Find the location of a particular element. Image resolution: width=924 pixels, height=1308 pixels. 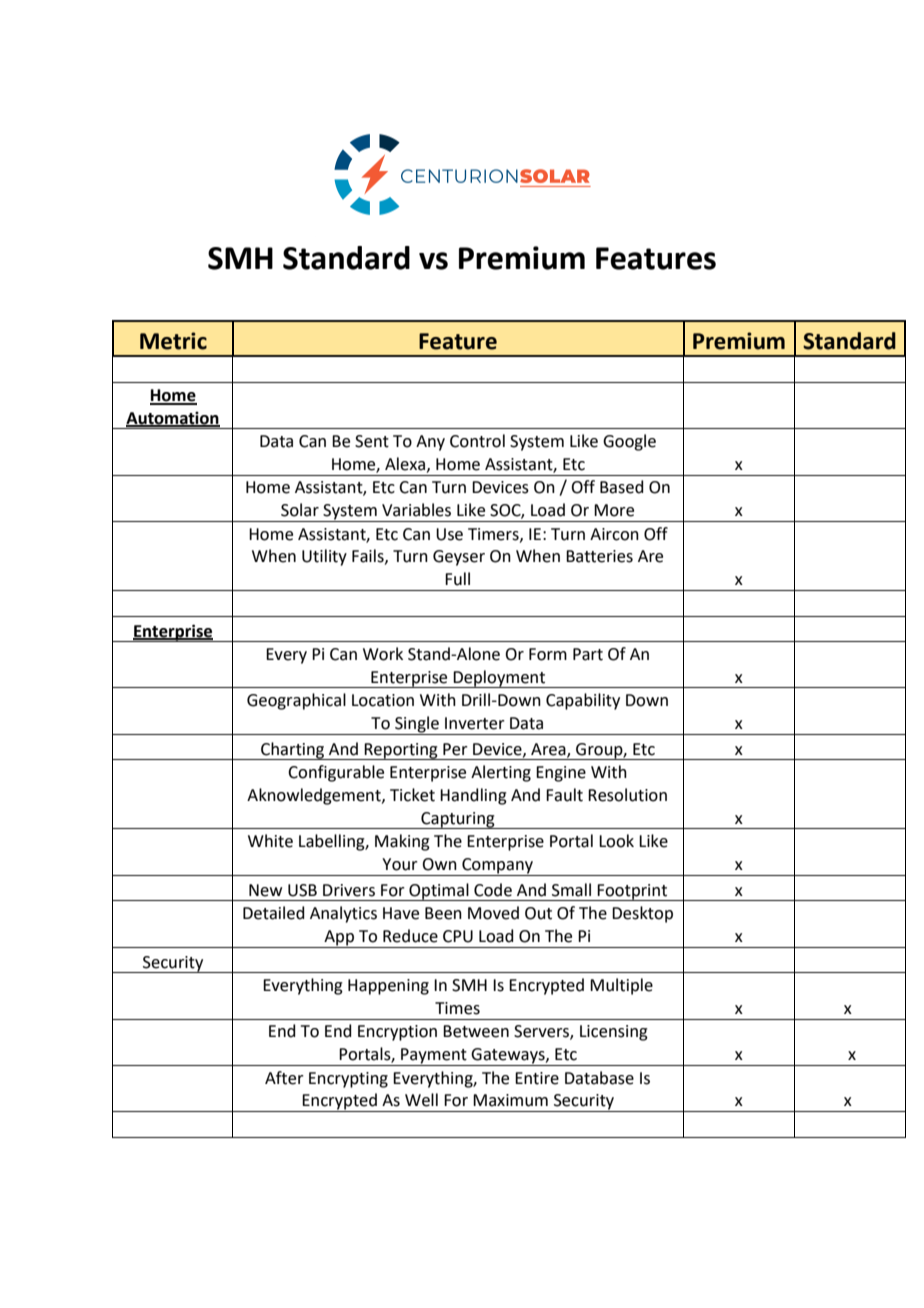

Well is located at coordinates (421, 1100).
